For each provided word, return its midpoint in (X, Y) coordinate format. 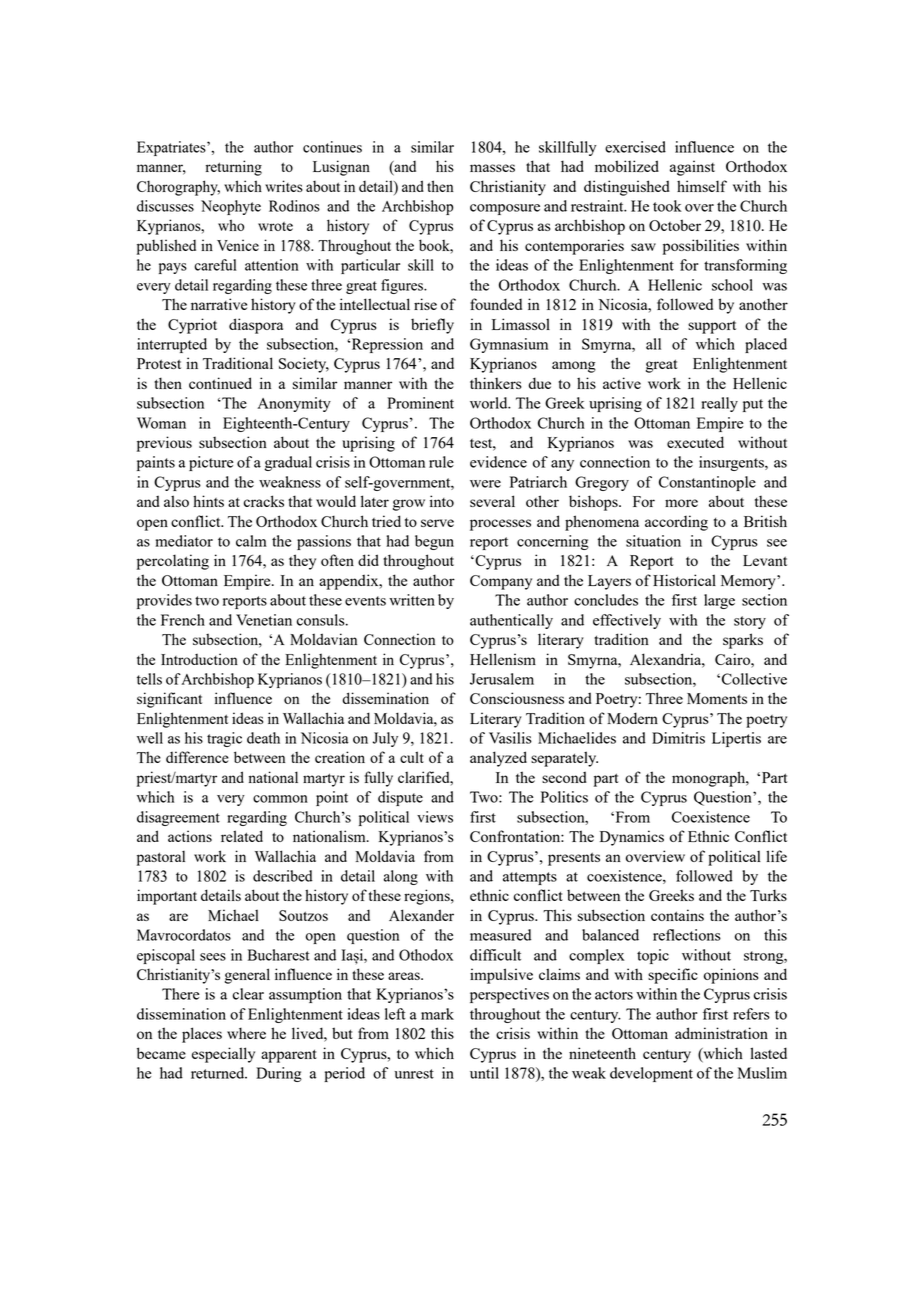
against (692, 168)
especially (223, 1055)
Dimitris (678, 738)
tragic (224, 739)
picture (211, 463)
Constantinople (707, 483)
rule (441, 462)
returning (234, 168)
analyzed (498, 759)
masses (492, 168)
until (484, 1073)
